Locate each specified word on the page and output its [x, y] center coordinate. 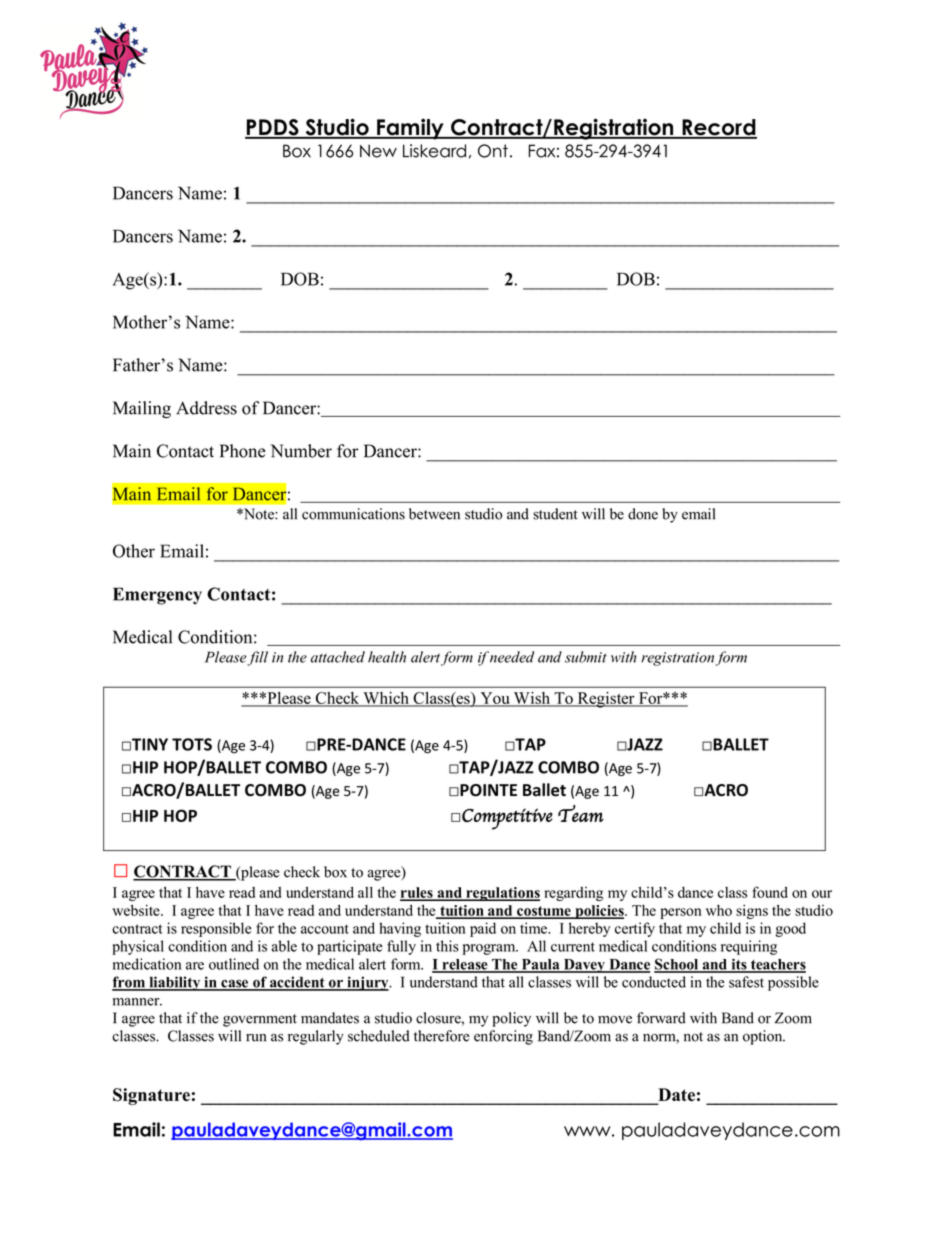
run [256, 1038]
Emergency [157, 596]
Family [410, 129]
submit [586, 657]
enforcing [503, 1037]
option [764, 1037]
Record [718, 128]
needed [510, 657]
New [378, 151]
